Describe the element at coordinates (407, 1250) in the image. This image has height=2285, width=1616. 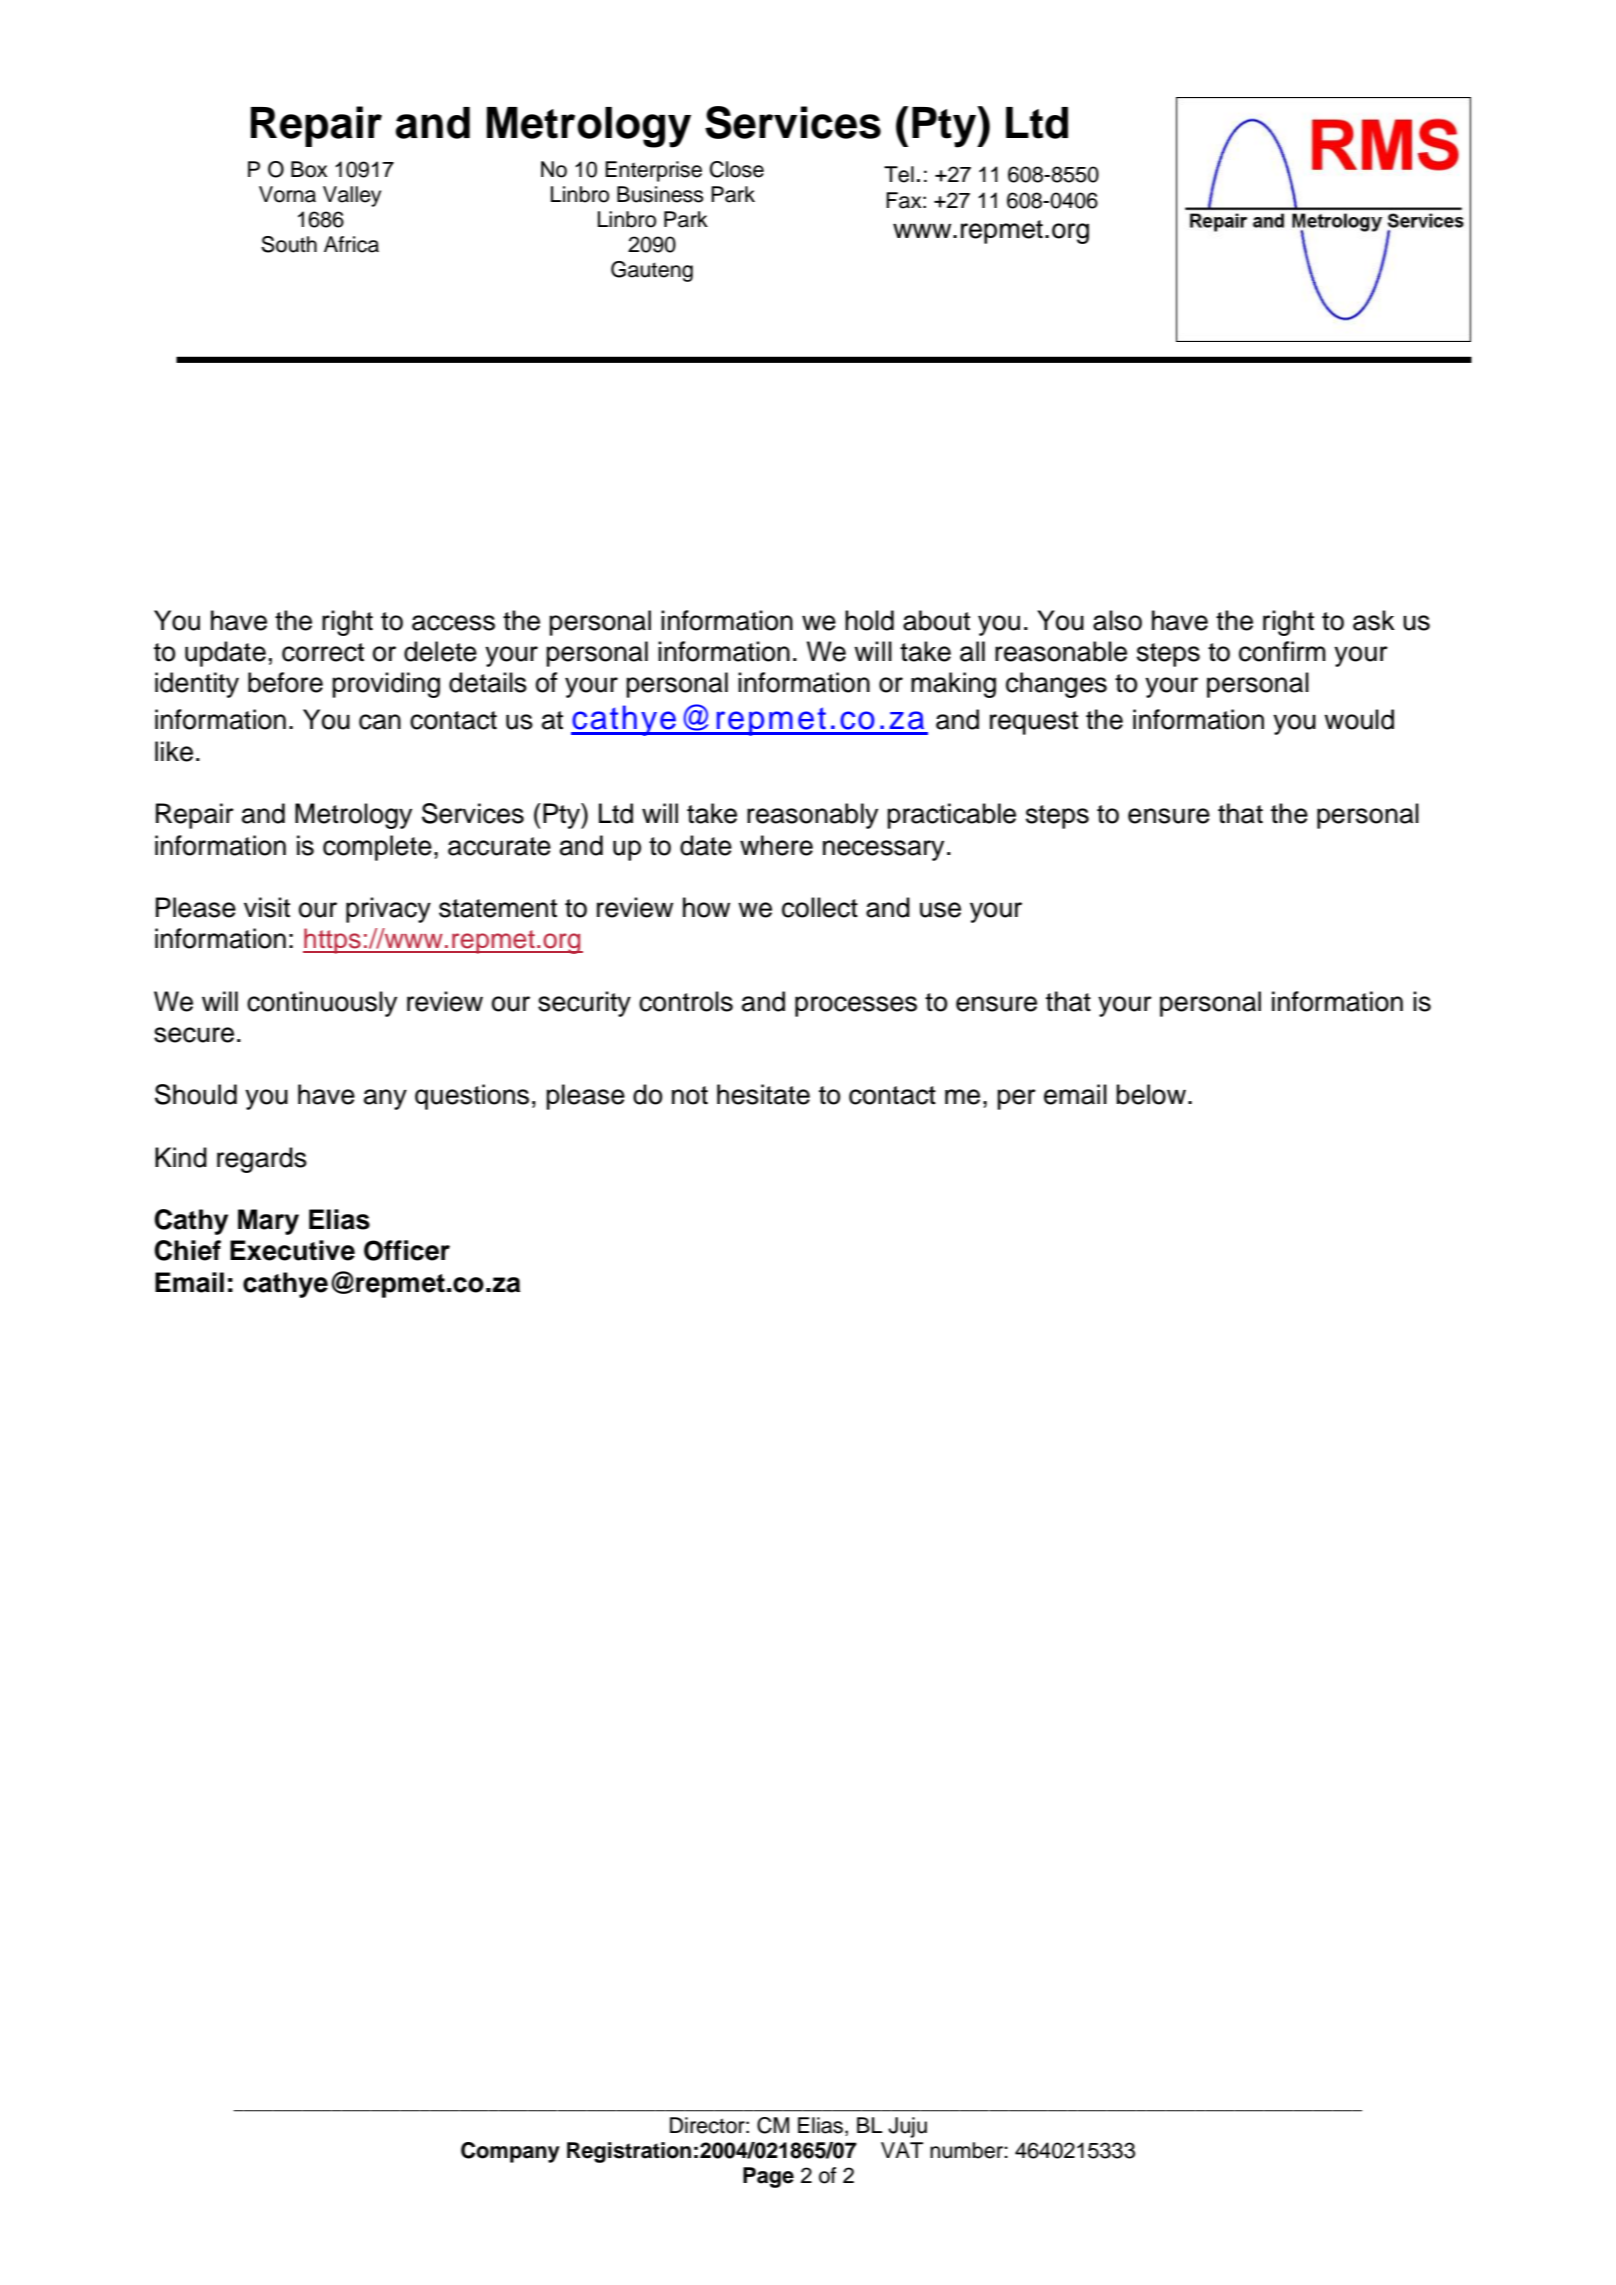
I see `Officer` at that location.
